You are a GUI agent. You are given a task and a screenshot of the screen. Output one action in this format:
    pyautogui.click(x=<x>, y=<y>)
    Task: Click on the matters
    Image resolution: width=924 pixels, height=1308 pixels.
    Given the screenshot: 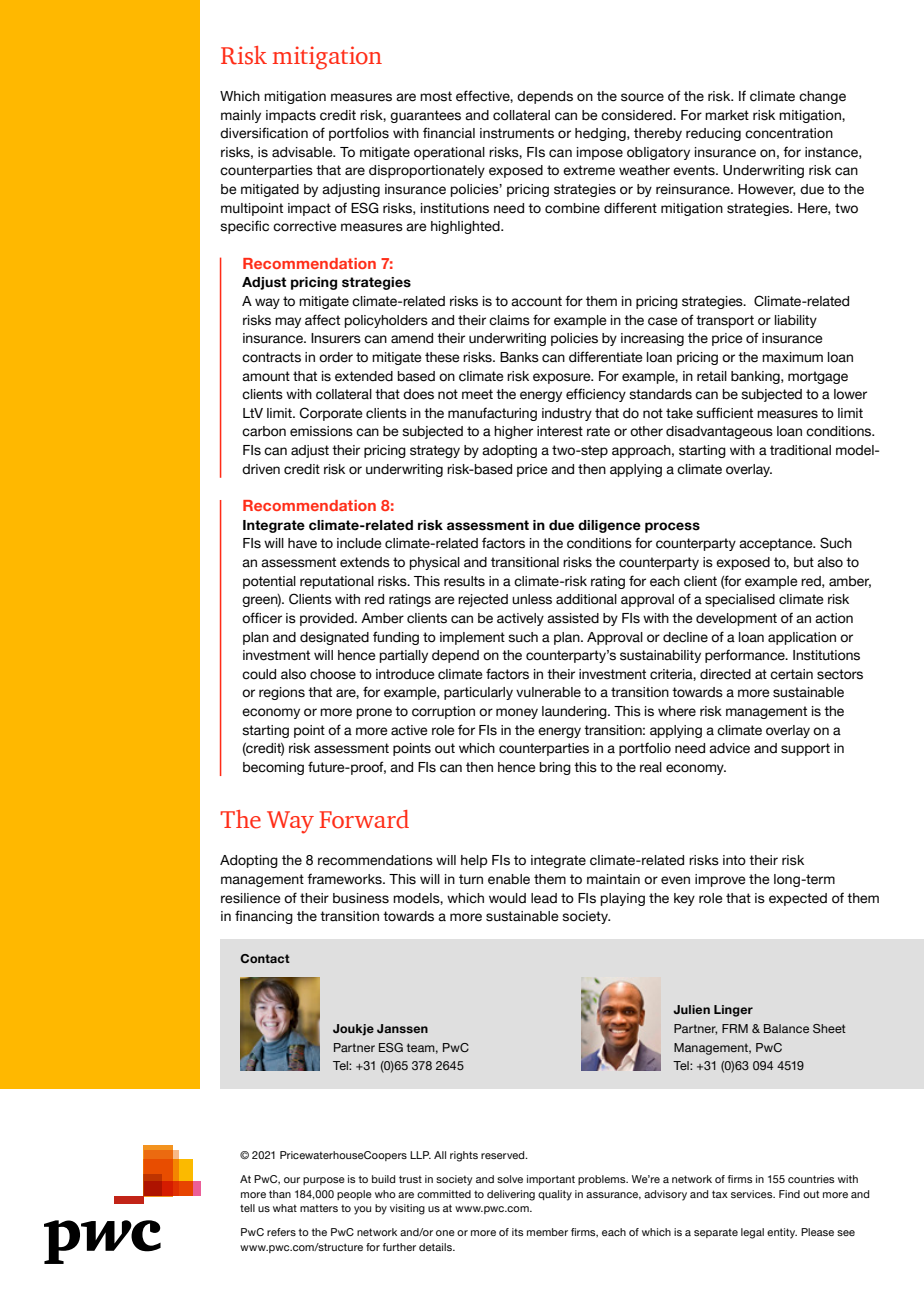 What is the action you would take?
    pyautogui.click(x=319, y=1208)
